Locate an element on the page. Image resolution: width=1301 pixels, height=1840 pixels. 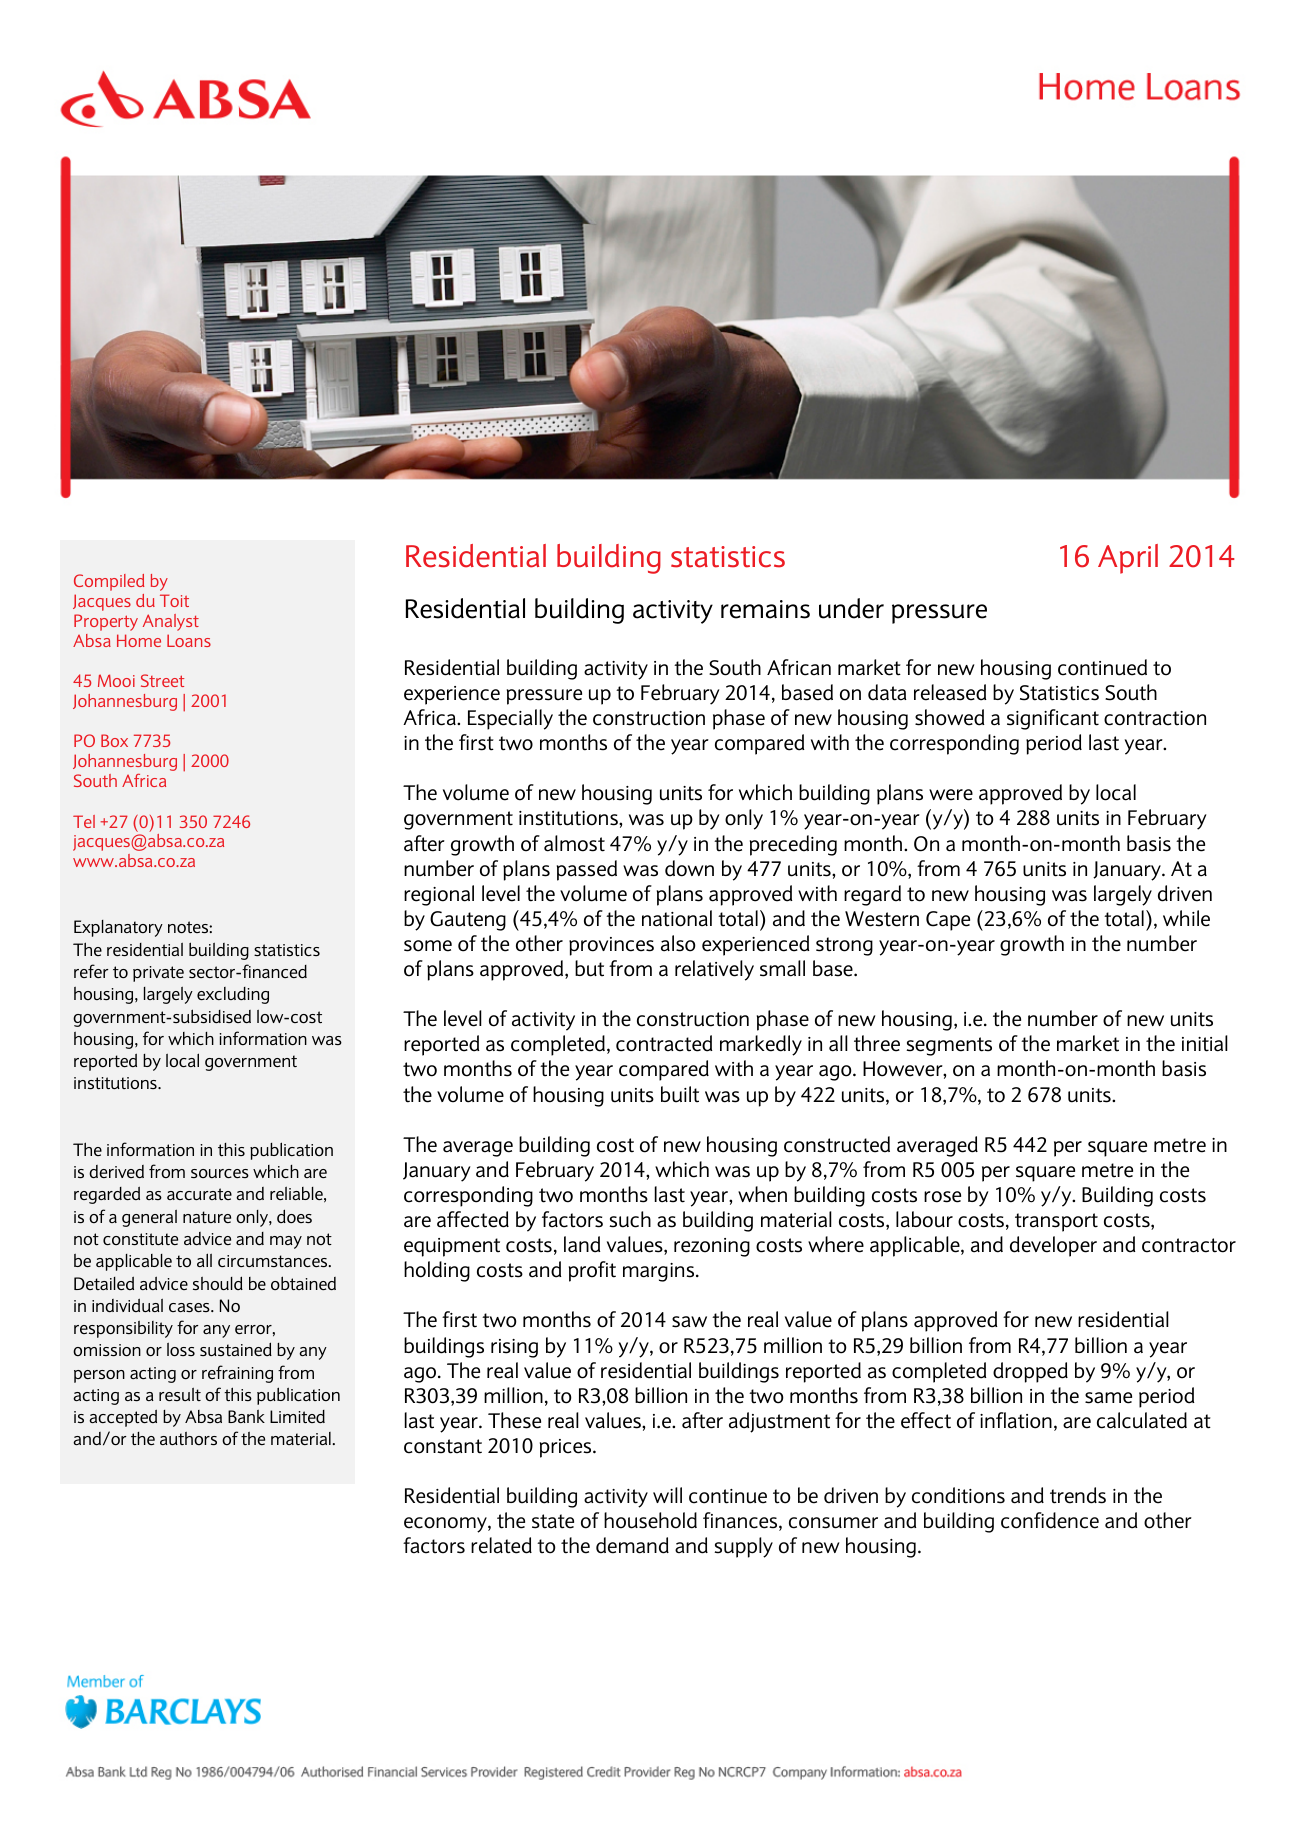
remains is located at coordinates (765, 609).
